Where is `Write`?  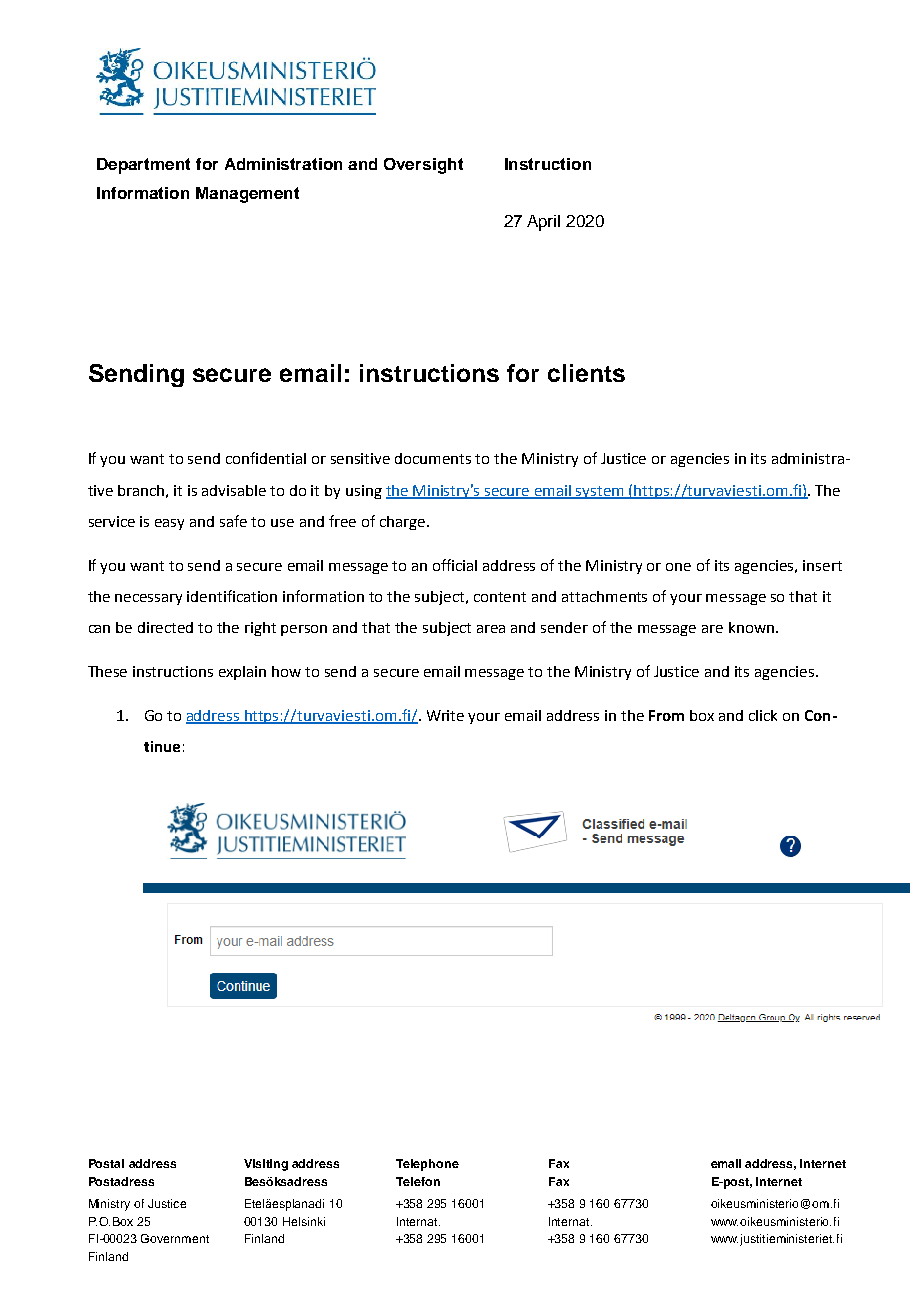
Write is located at coordinates (445, 715).
